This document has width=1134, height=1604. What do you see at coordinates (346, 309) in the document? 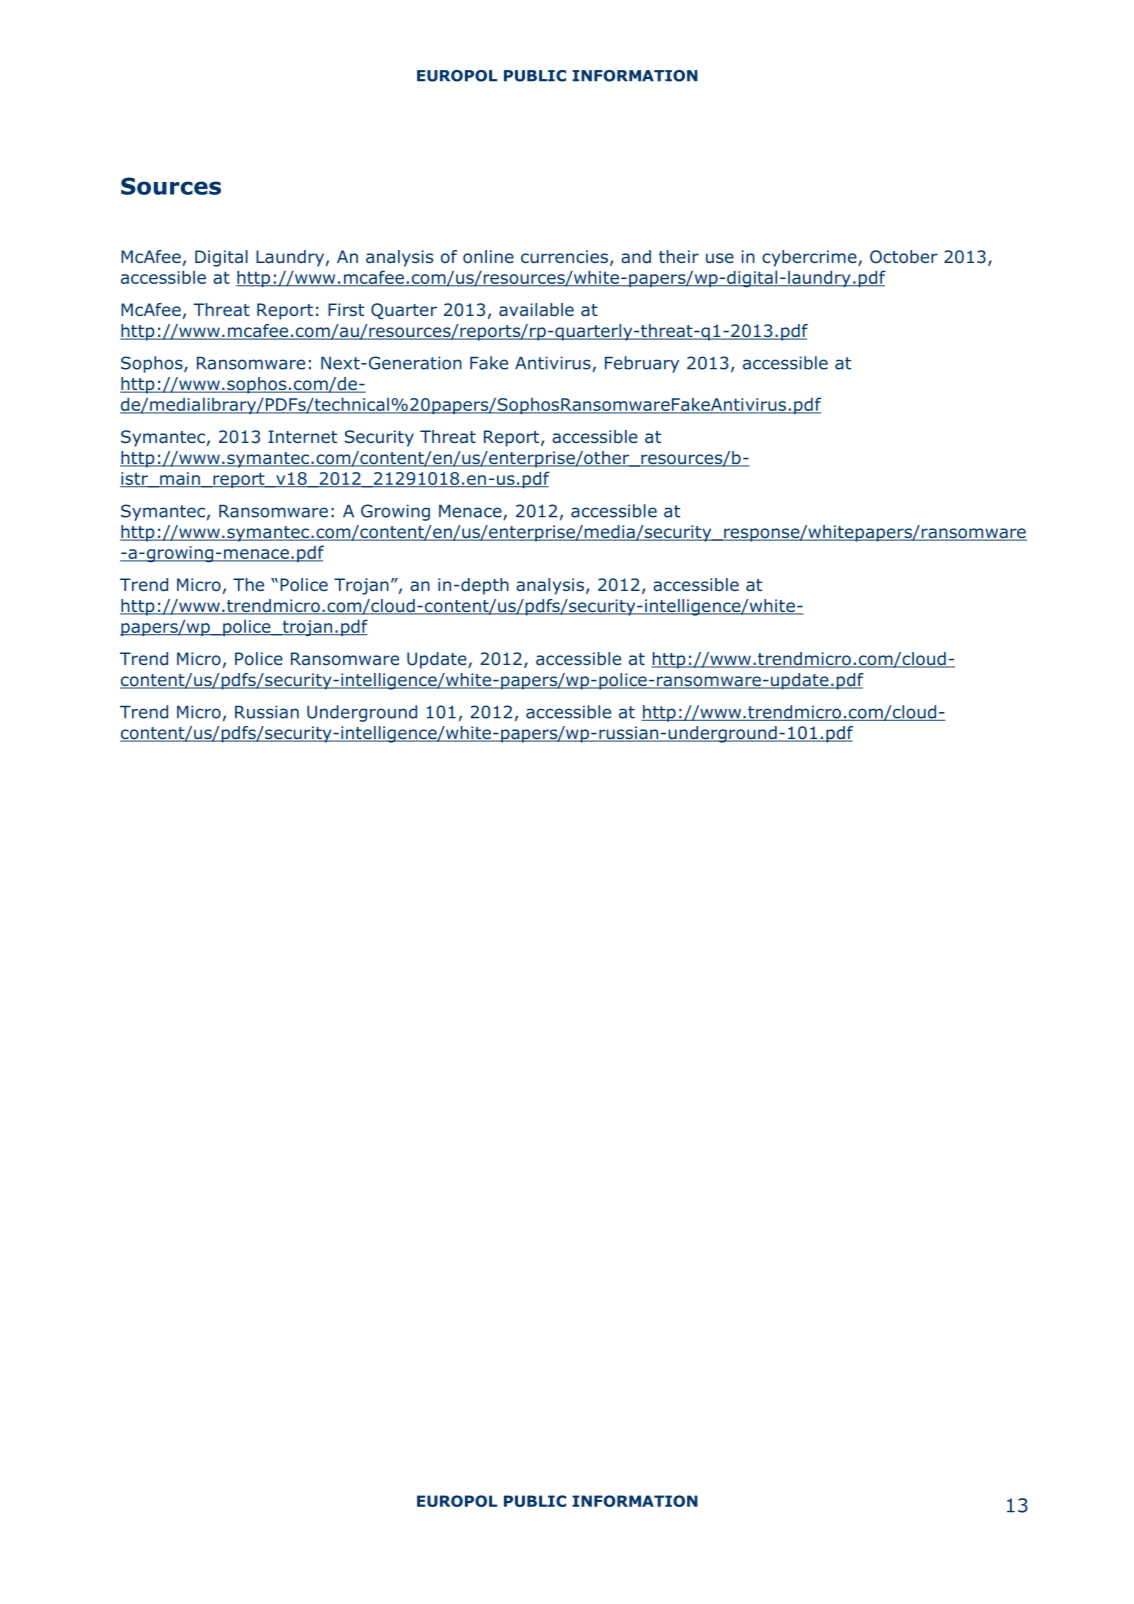
I see `First` at bounding box center [346, 309].
